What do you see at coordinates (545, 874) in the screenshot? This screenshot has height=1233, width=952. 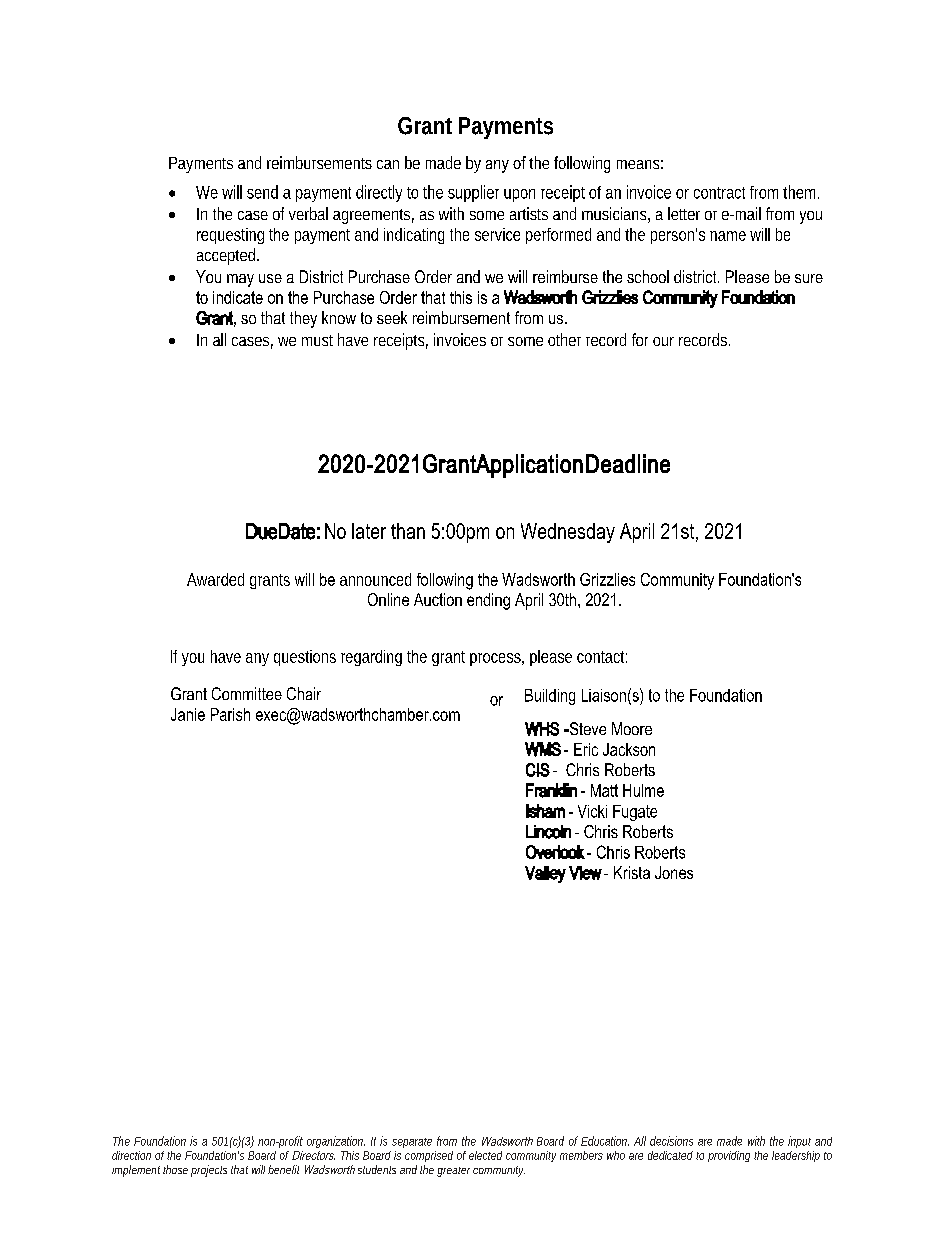 I see `Valley` at bounding box center [545, 874].
